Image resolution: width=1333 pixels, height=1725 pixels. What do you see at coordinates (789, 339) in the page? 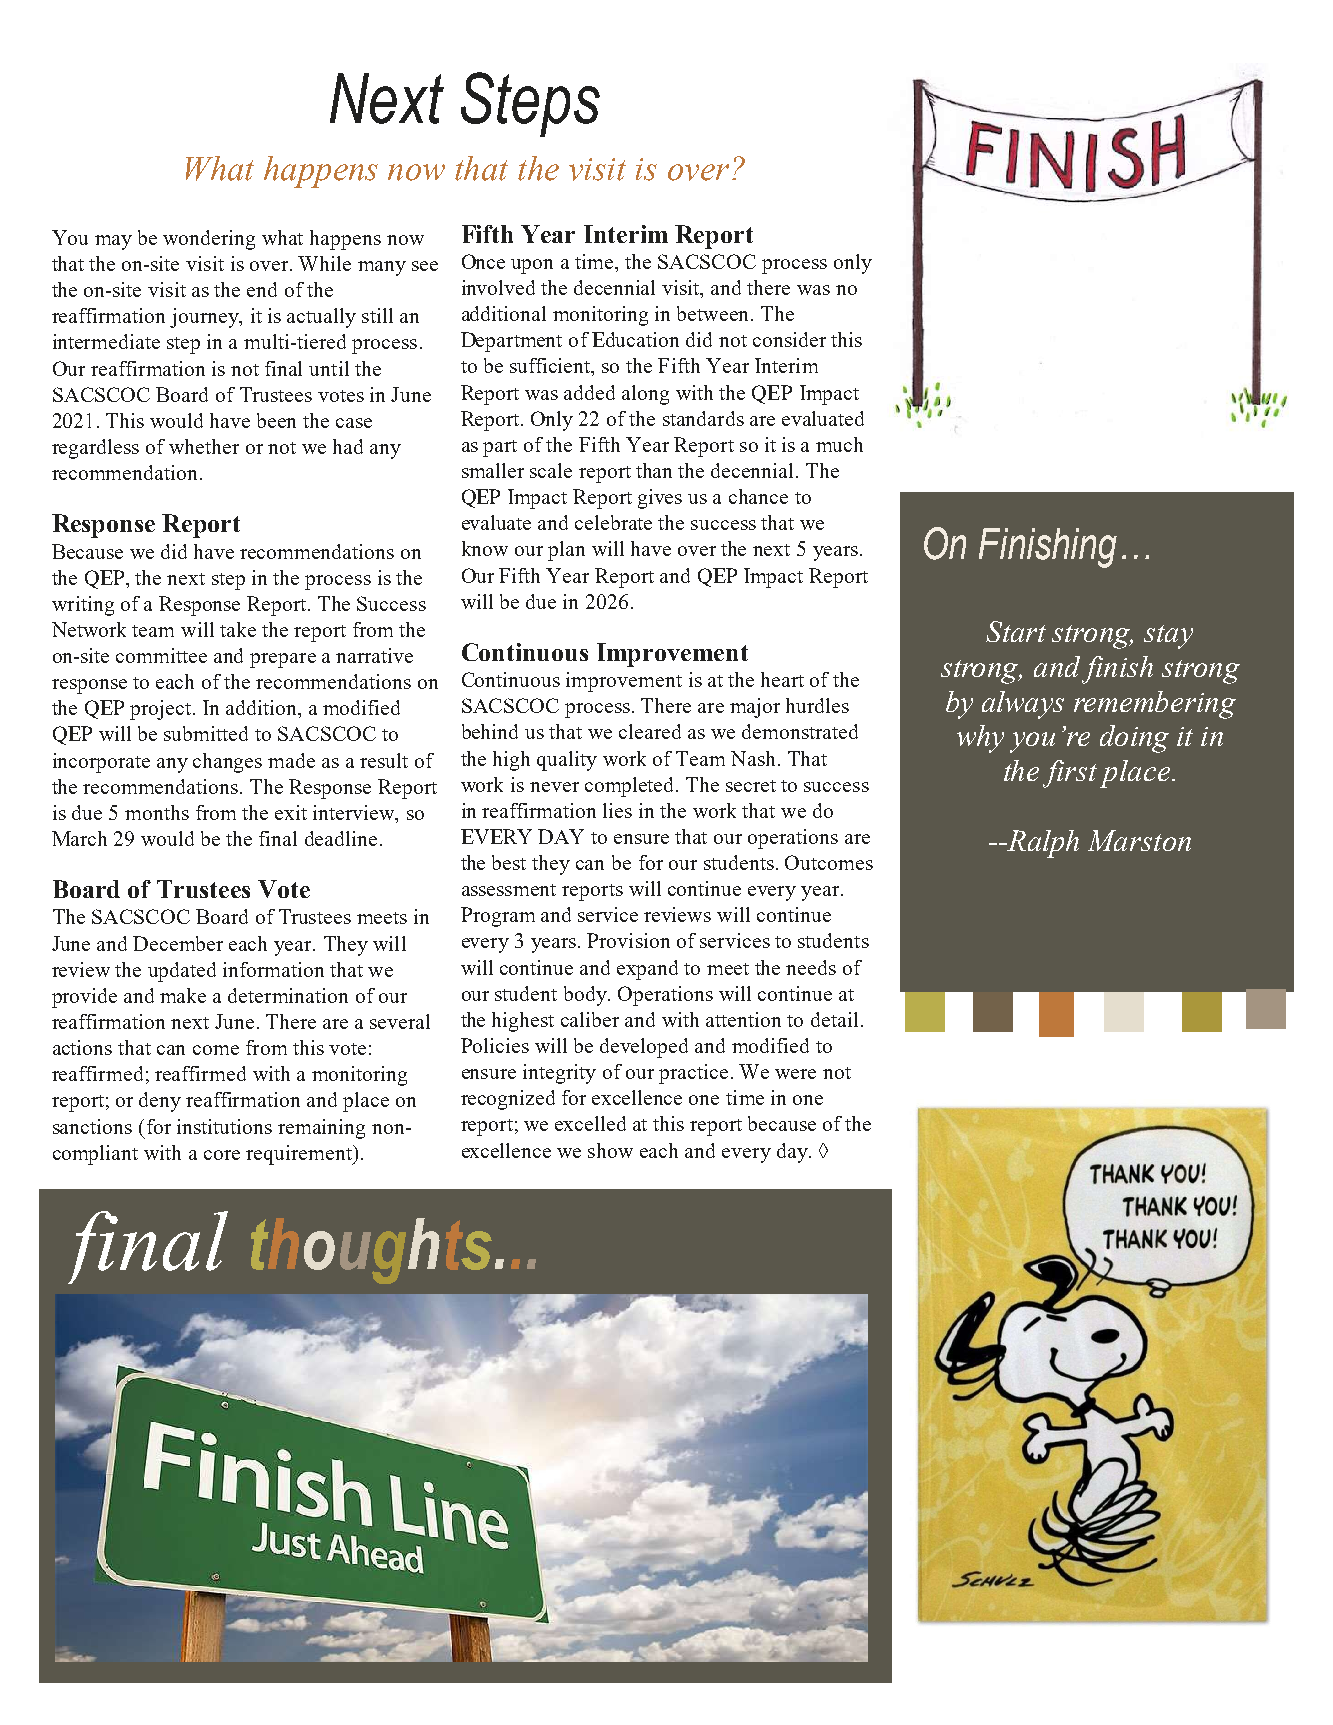
I see `consider` at bounding box center [789, 339].
